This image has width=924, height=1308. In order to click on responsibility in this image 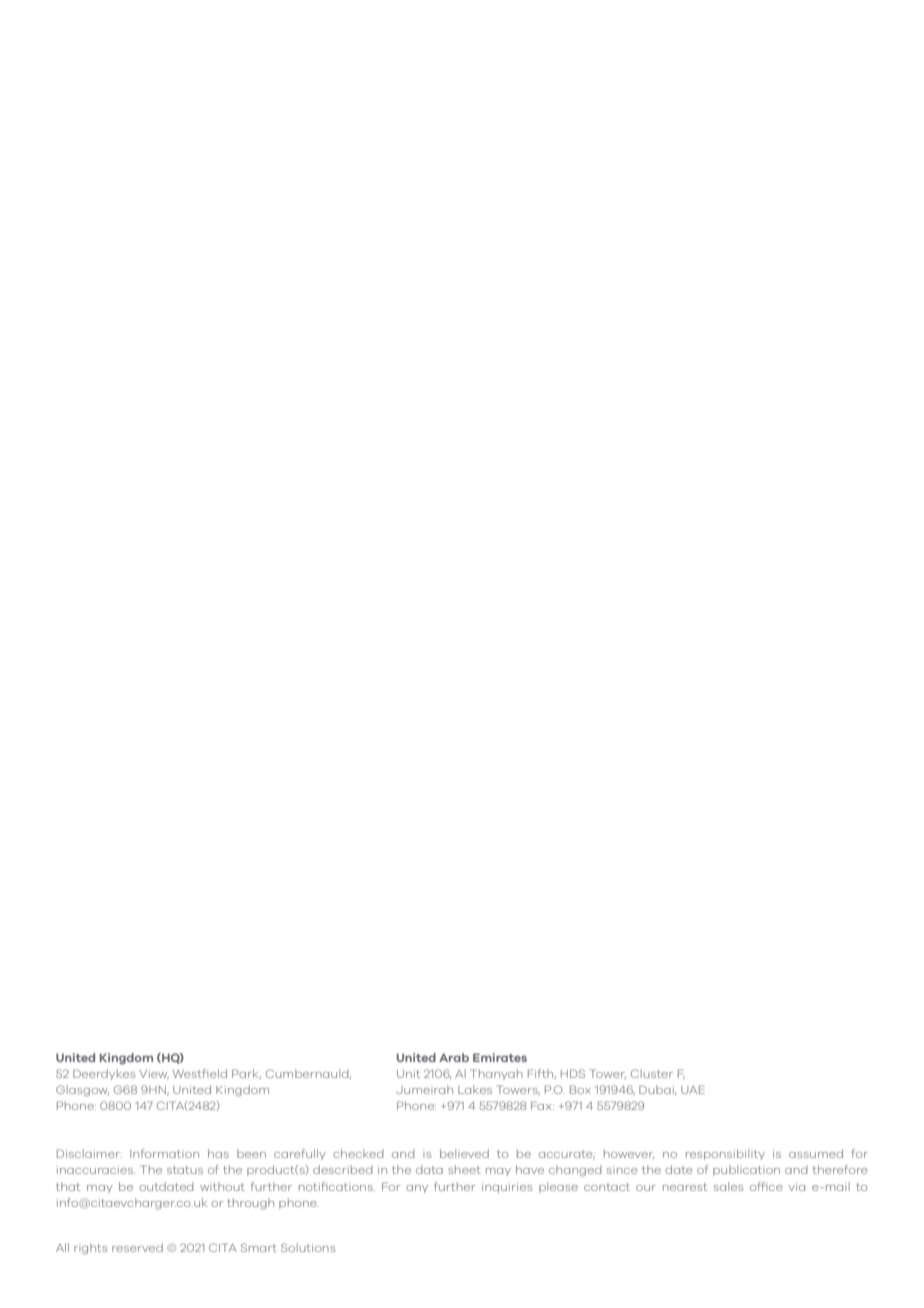, I will do `click(725, 1154)`.
